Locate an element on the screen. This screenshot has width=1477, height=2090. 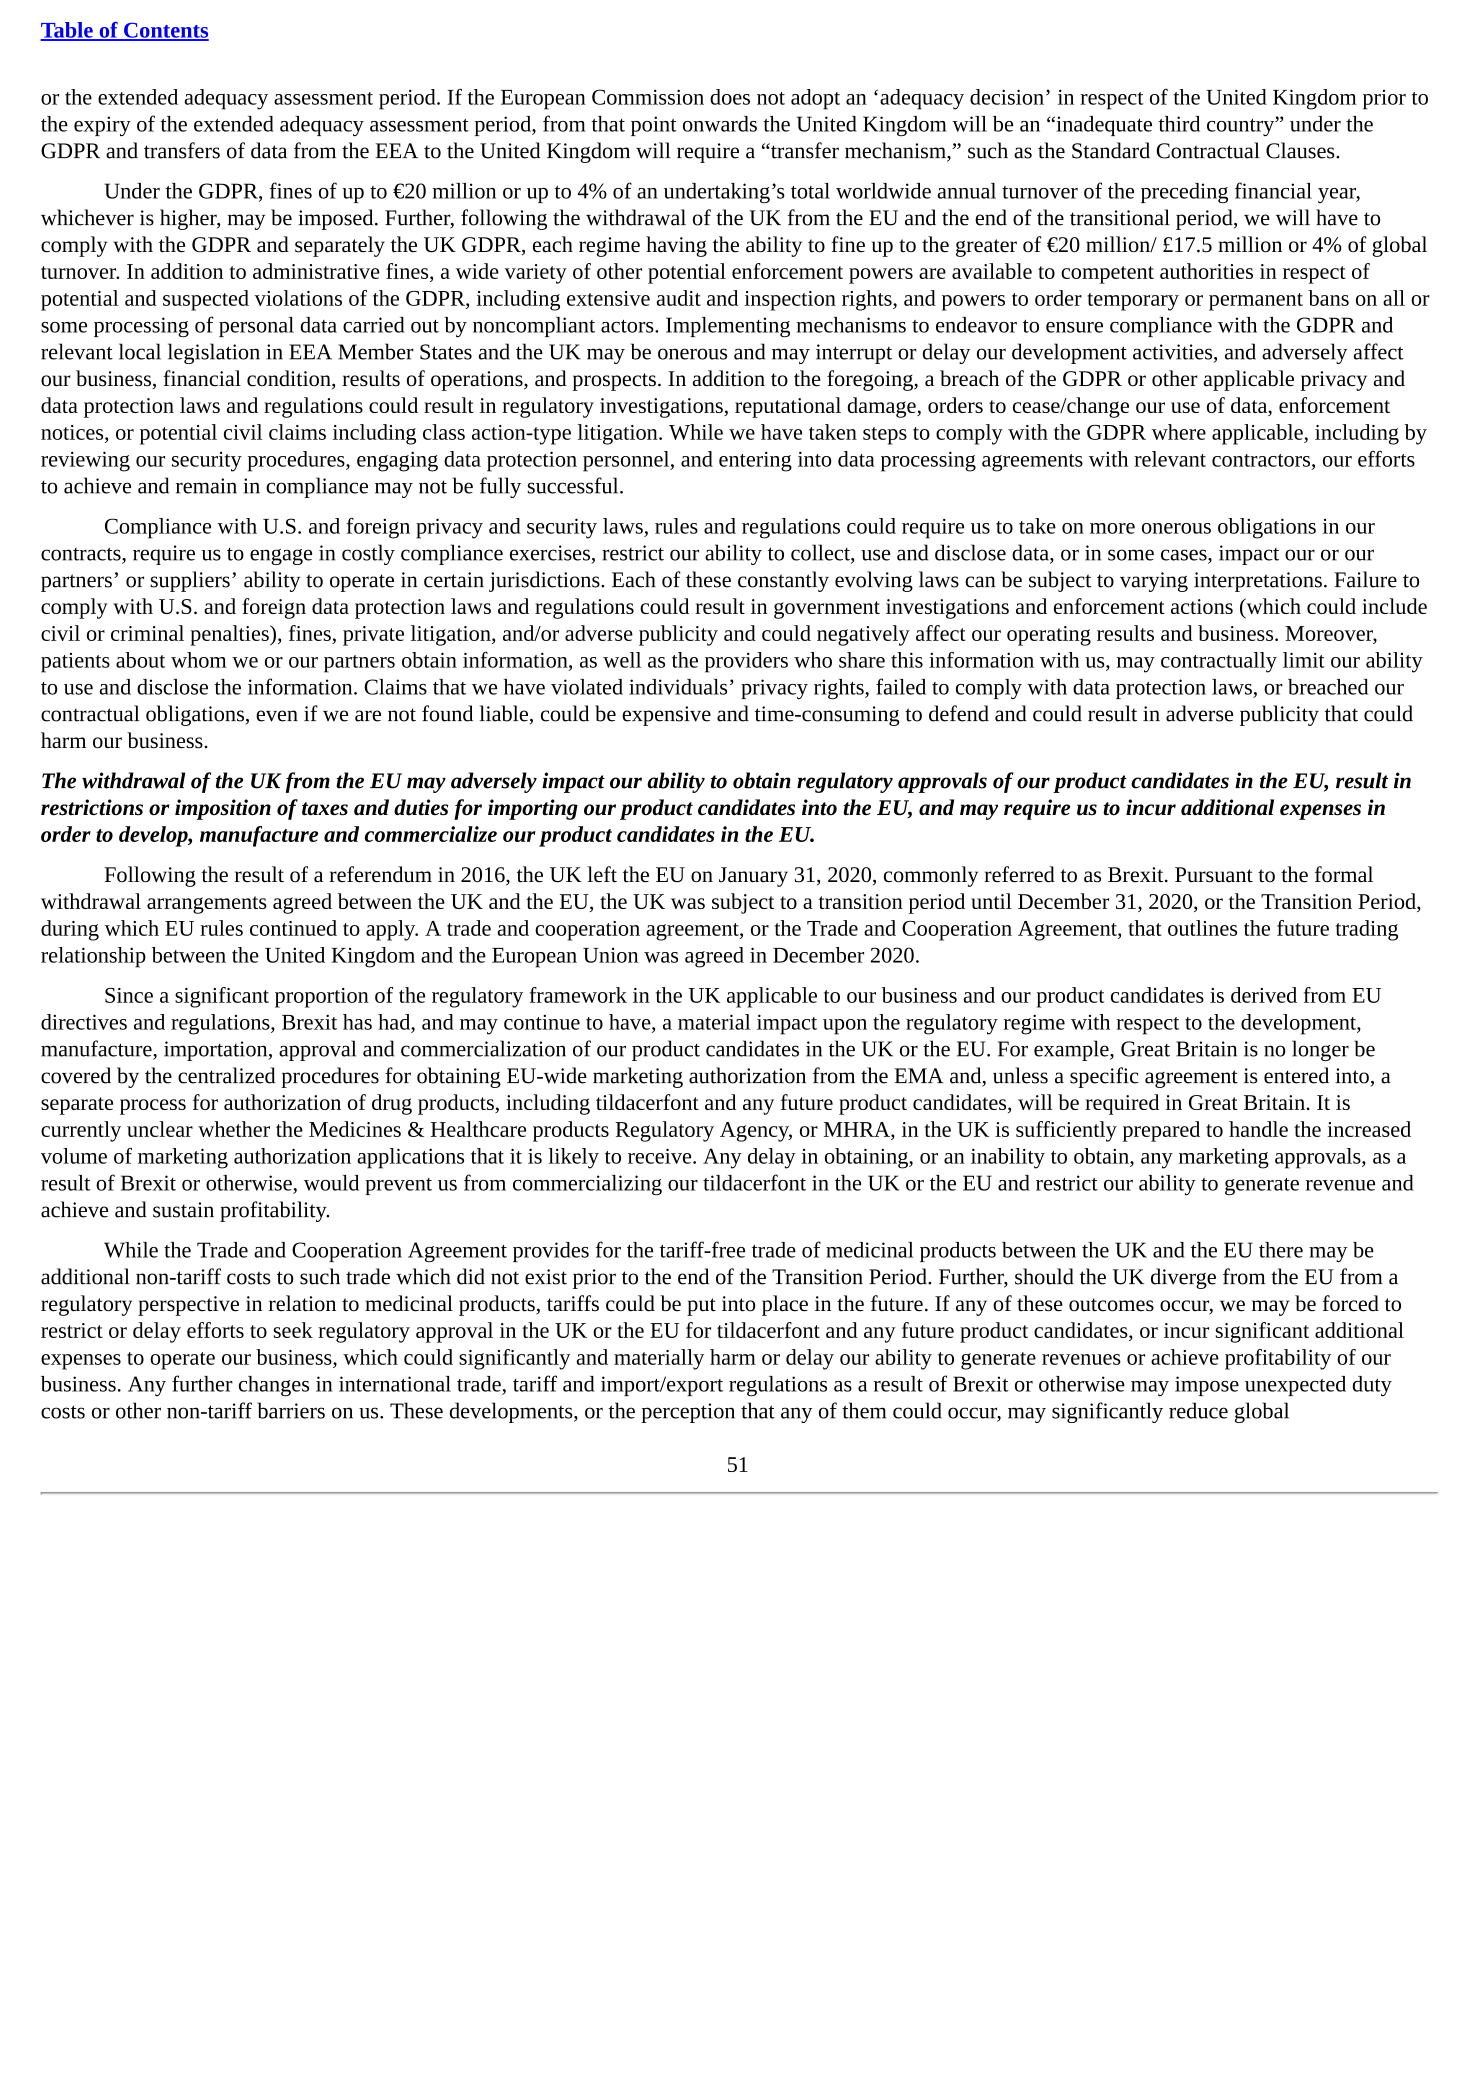
limit is located at coordinates (1304, 660).
